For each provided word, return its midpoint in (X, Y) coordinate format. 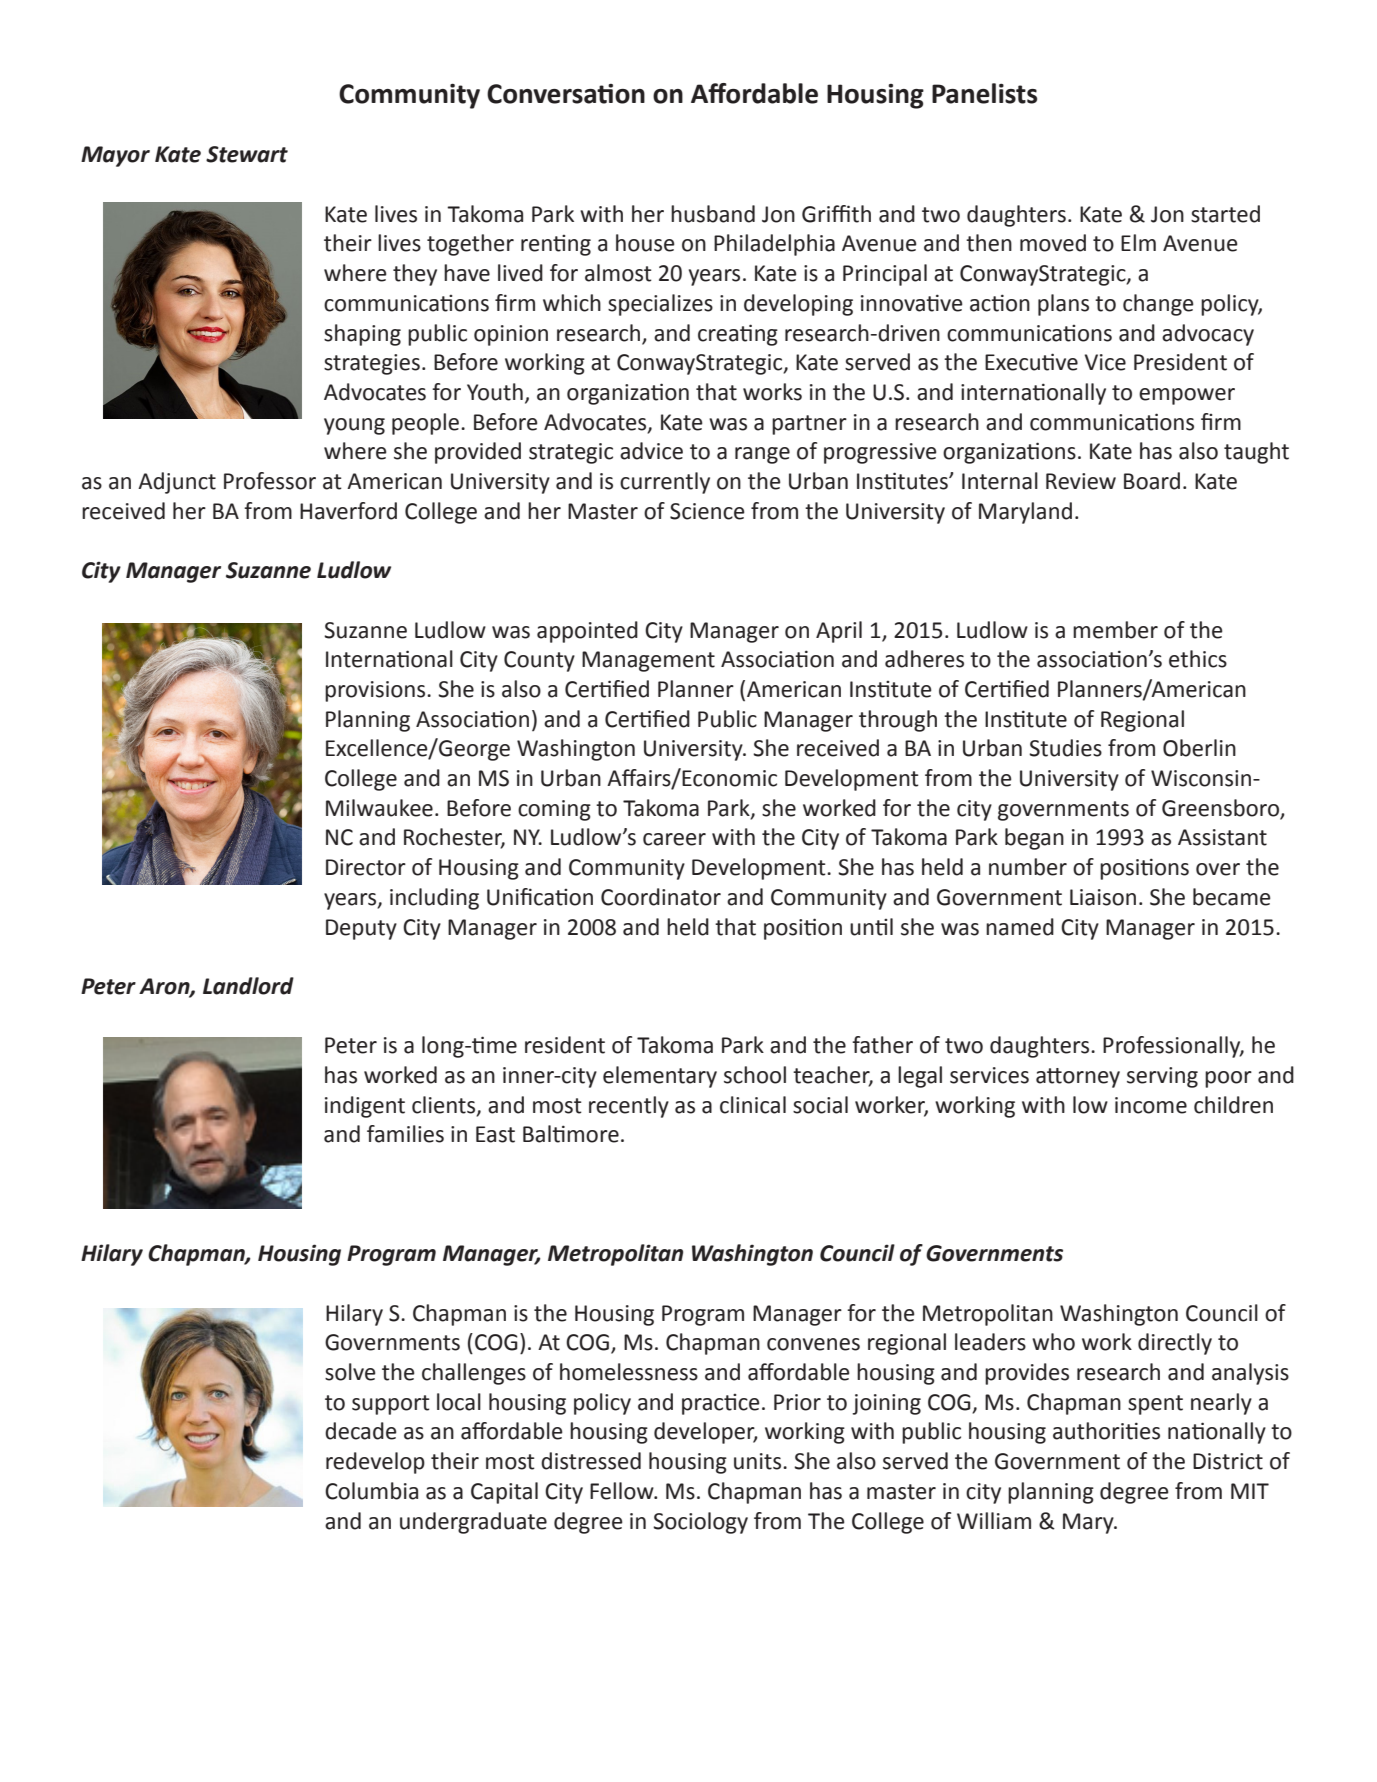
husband (713, 214)
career (674, 839)
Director (366, 867)
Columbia (371, 1491)
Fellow (623, 1491)
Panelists (984, 93)
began (1034, 839)
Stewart (247, 154)
